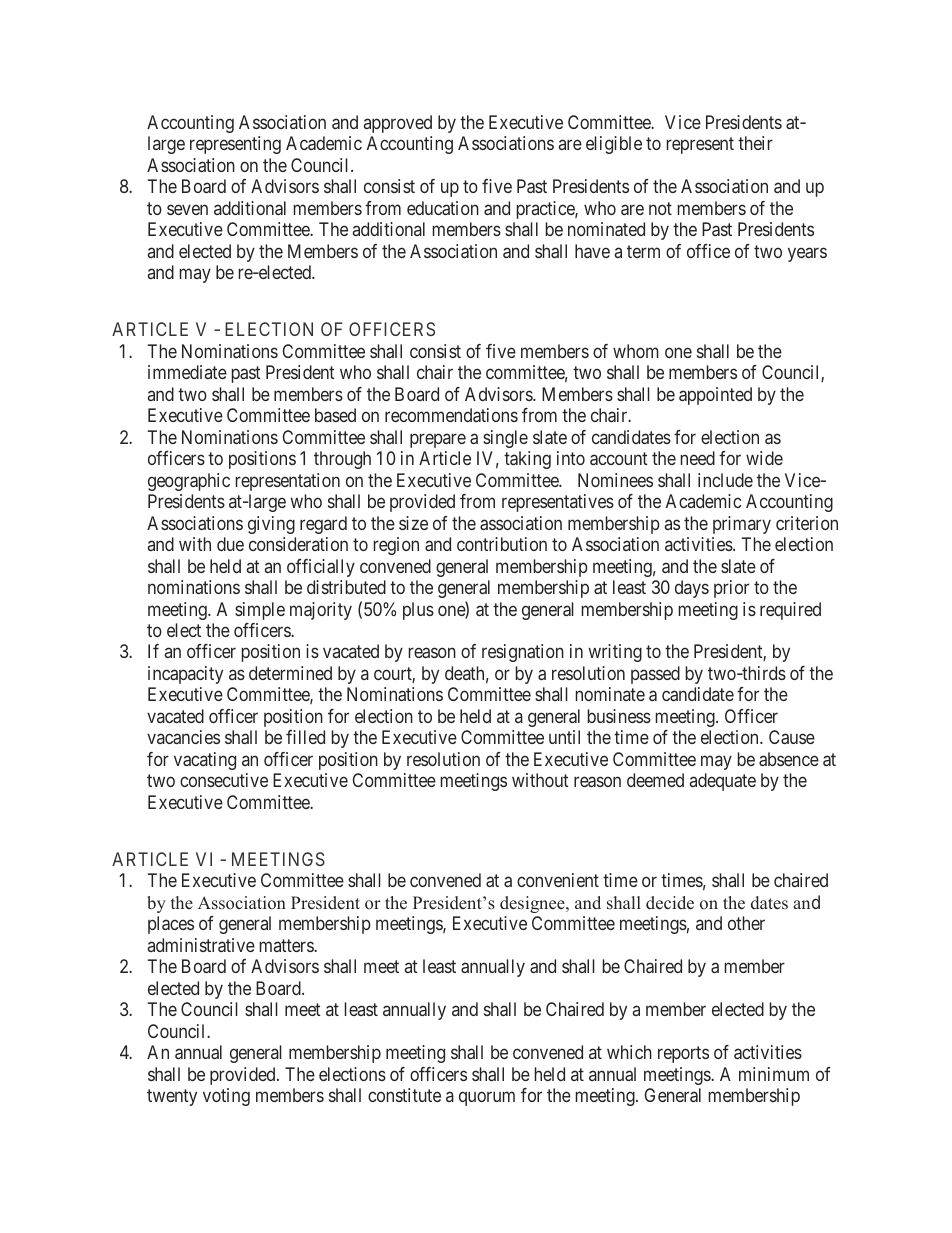  Describe the element at coordinates (505, 439) in the screenshot. I see `single` at that location.
